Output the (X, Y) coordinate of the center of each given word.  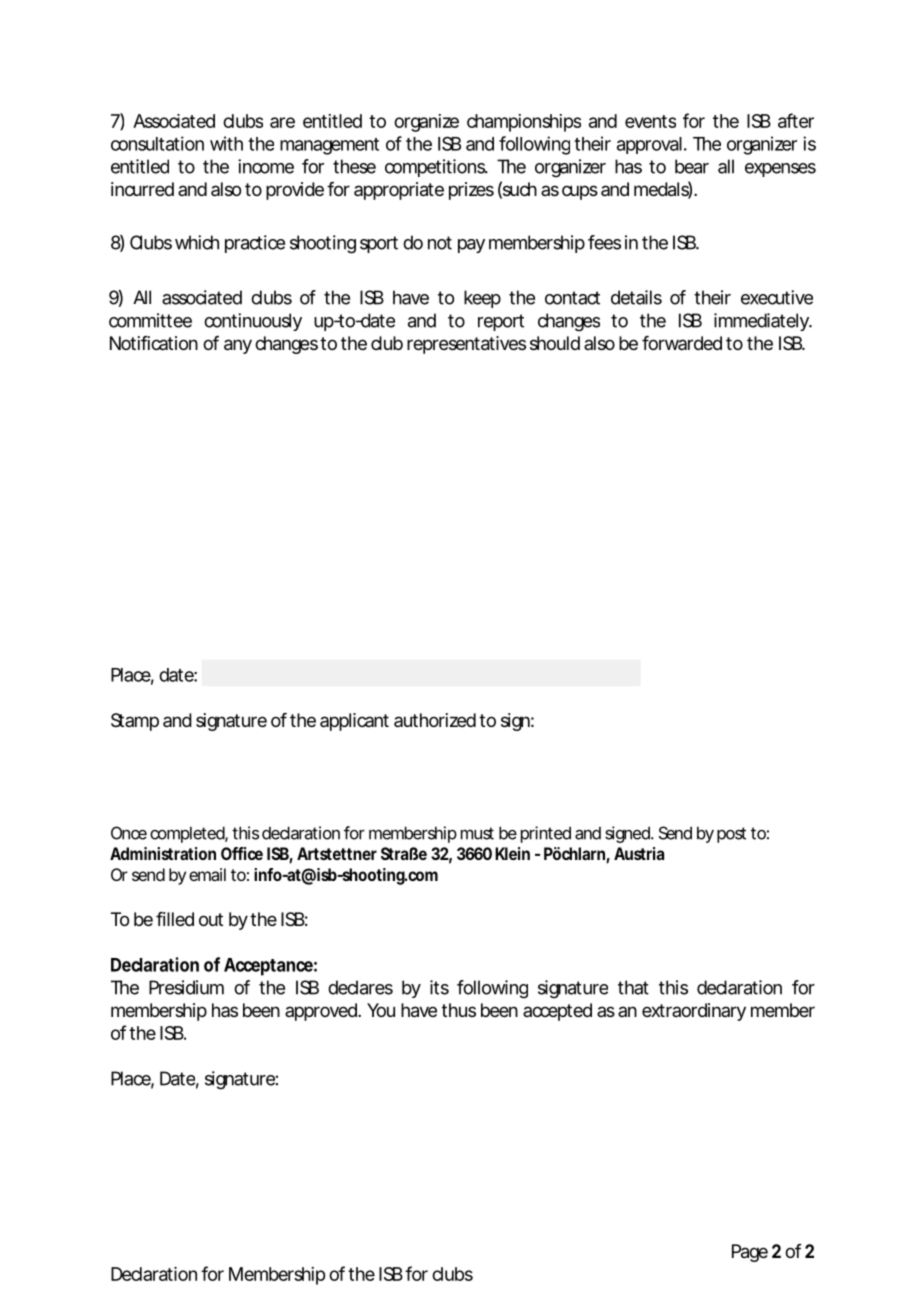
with (226, 143)
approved (321, 1012)
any (238, 346)
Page (750, 1253)
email (207, 874)
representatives (466, 345)
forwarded (682, 343)
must (477, 833)
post (731, 835)
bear (692, 166)
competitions (436, 168)
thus (459, 1010)
